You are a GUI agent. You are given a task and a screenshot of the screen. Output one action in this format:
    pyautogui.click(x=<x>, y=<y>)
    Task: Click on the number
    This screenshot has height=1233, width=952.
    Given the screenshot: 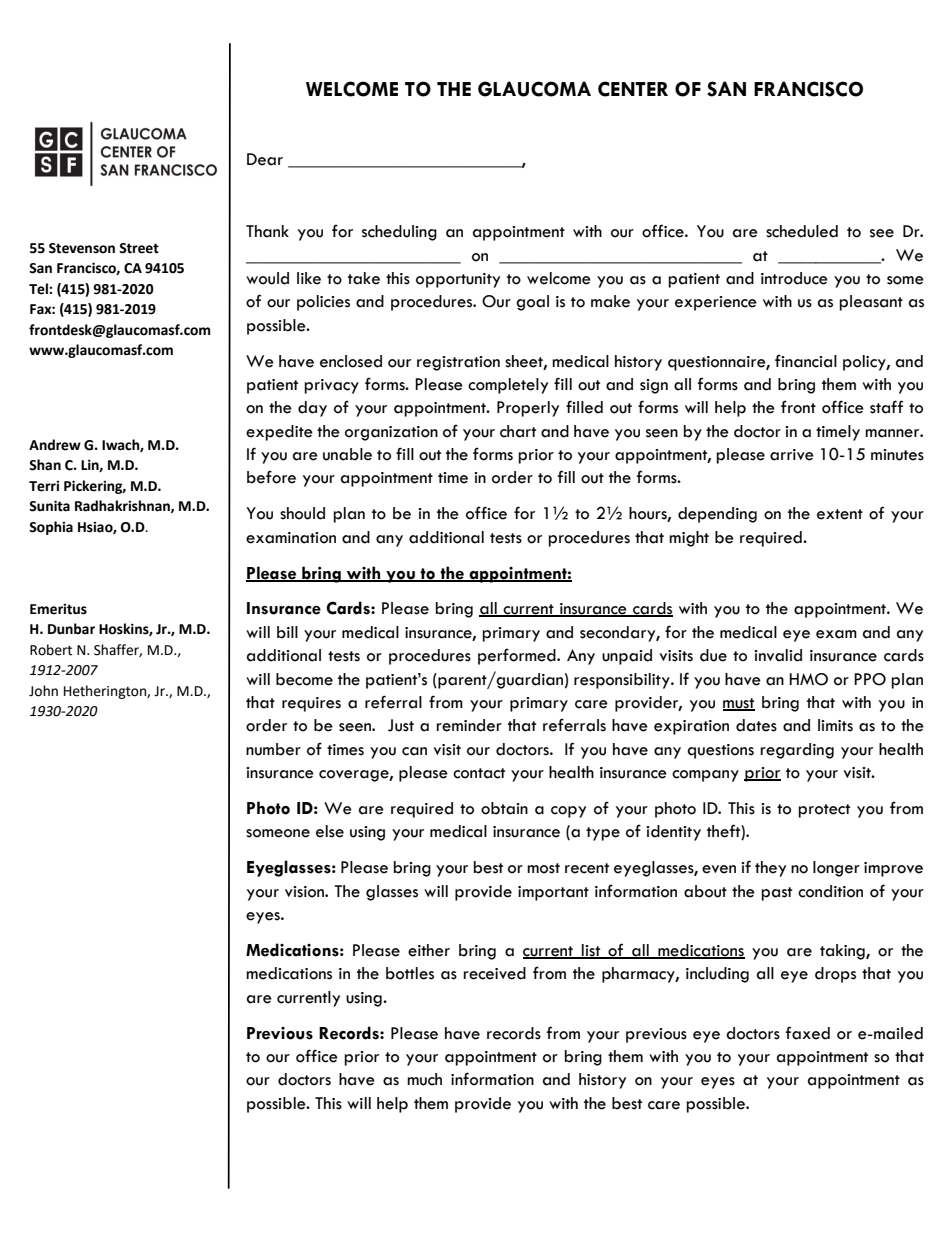 What is the action you would take?
    pyautogui.click(x=273, y=749)
